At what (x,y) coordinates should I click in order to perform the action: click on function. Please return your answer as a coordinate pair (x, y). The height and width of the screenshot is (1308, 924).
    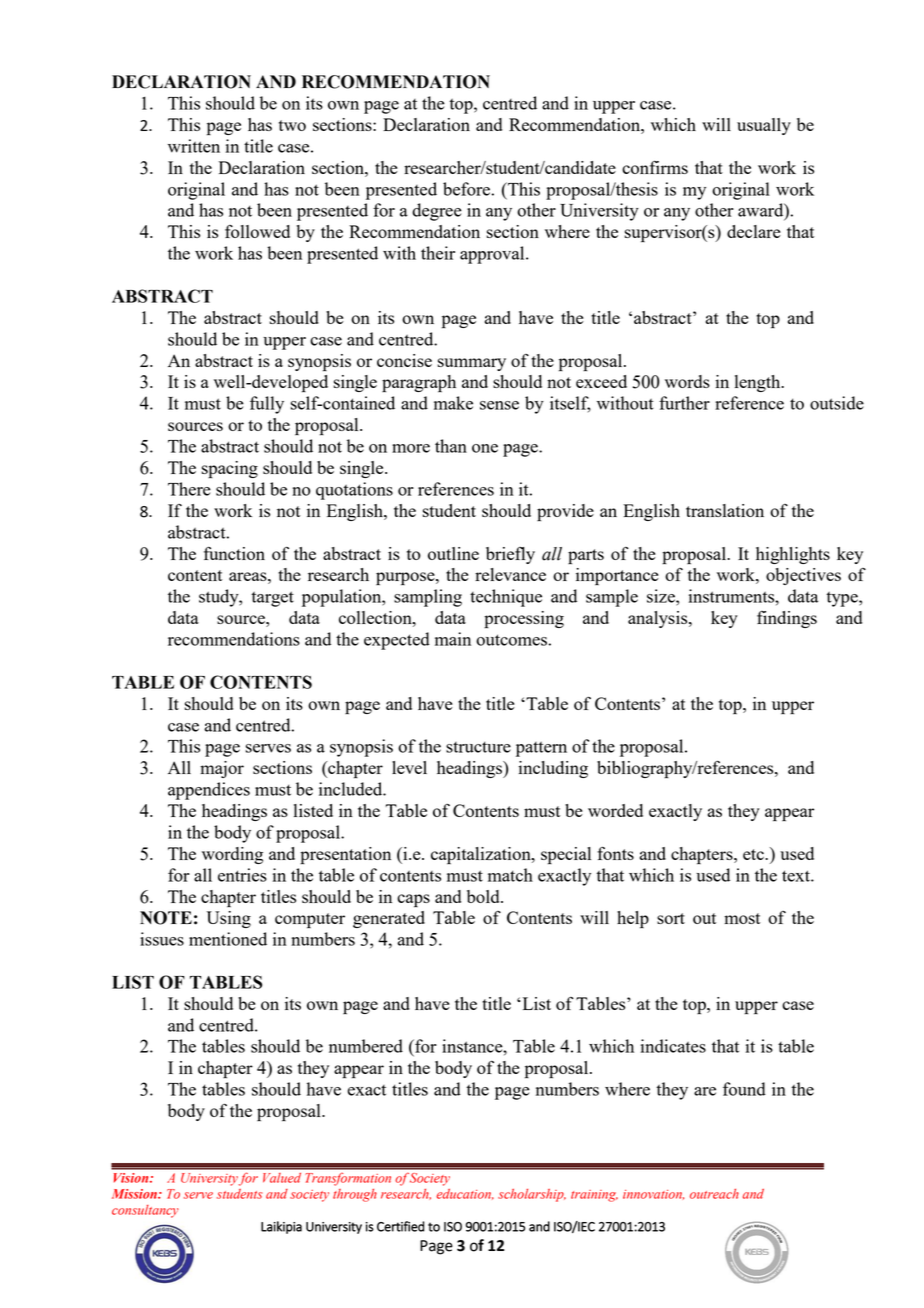
    Looking at the image, I should click on (234, 553).
